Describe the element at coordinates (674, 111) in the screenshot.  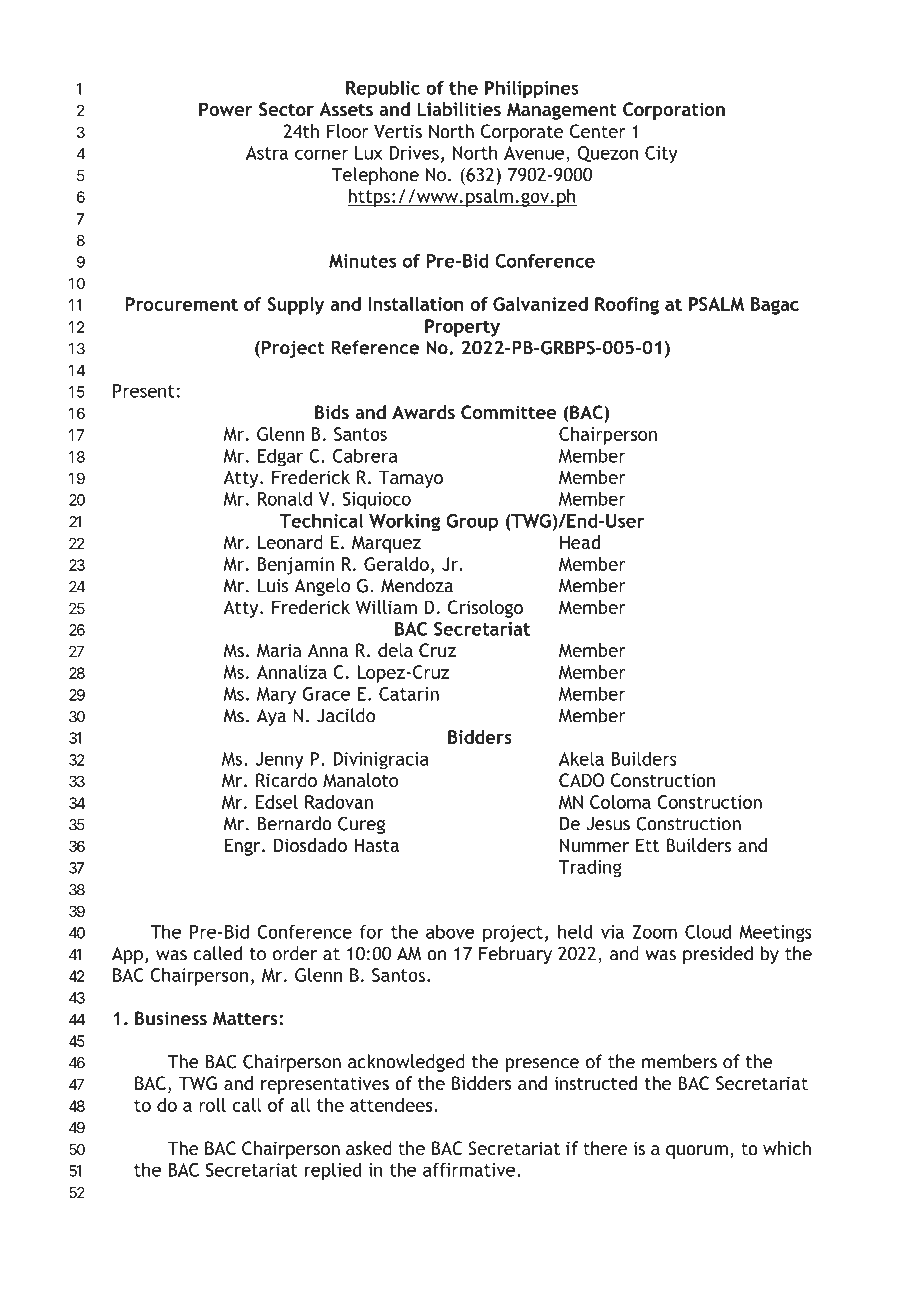
I see `Corporation` at that location.
